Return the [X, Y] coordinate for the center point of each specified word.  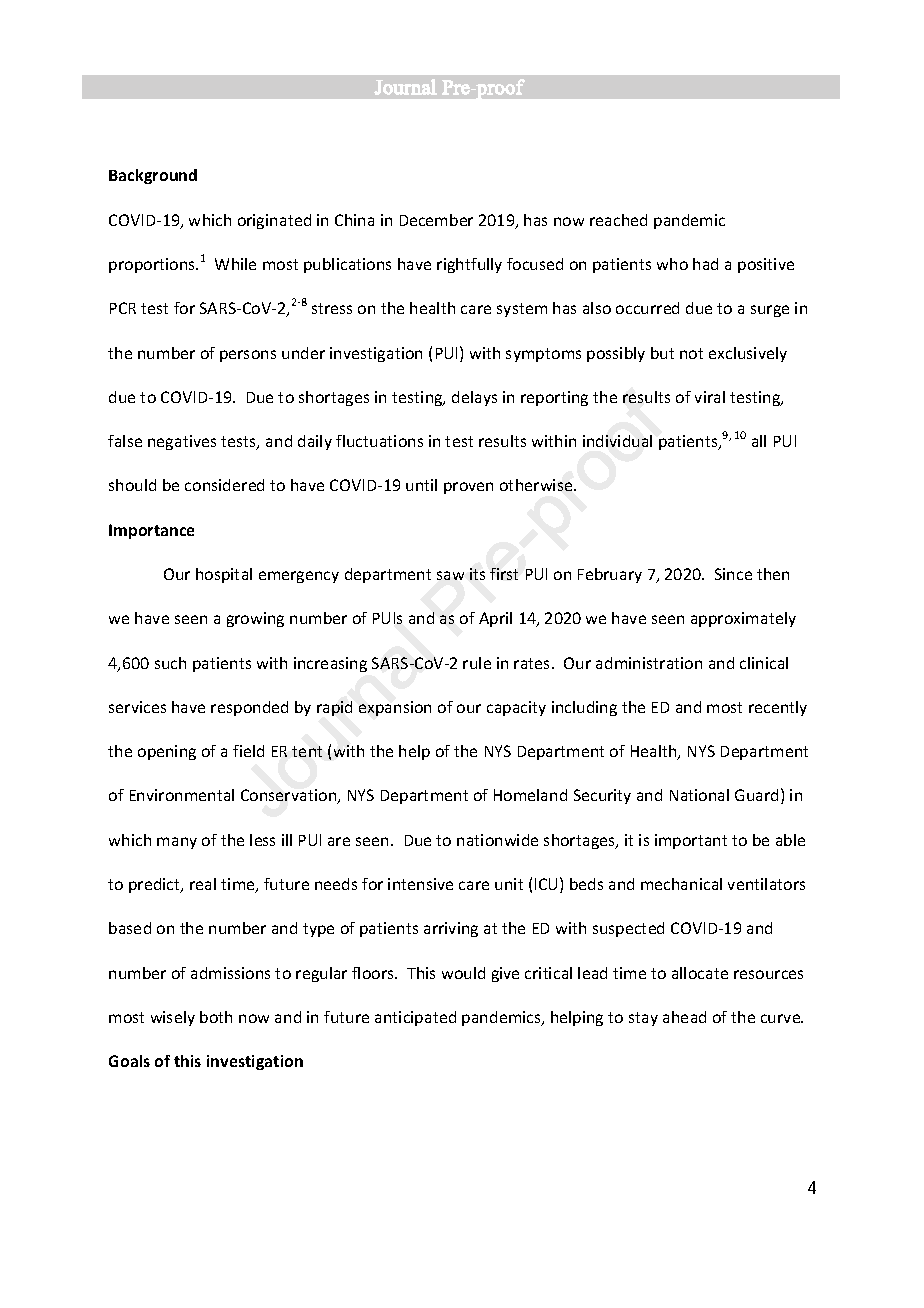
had [705, 264]
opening [167, 752]
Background [153, 176]
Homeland [530, 795]
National [699, 795]
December [436, 220]
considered [224, 485]
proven [468, 488]
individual [617, 441]
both [216, 1017]
